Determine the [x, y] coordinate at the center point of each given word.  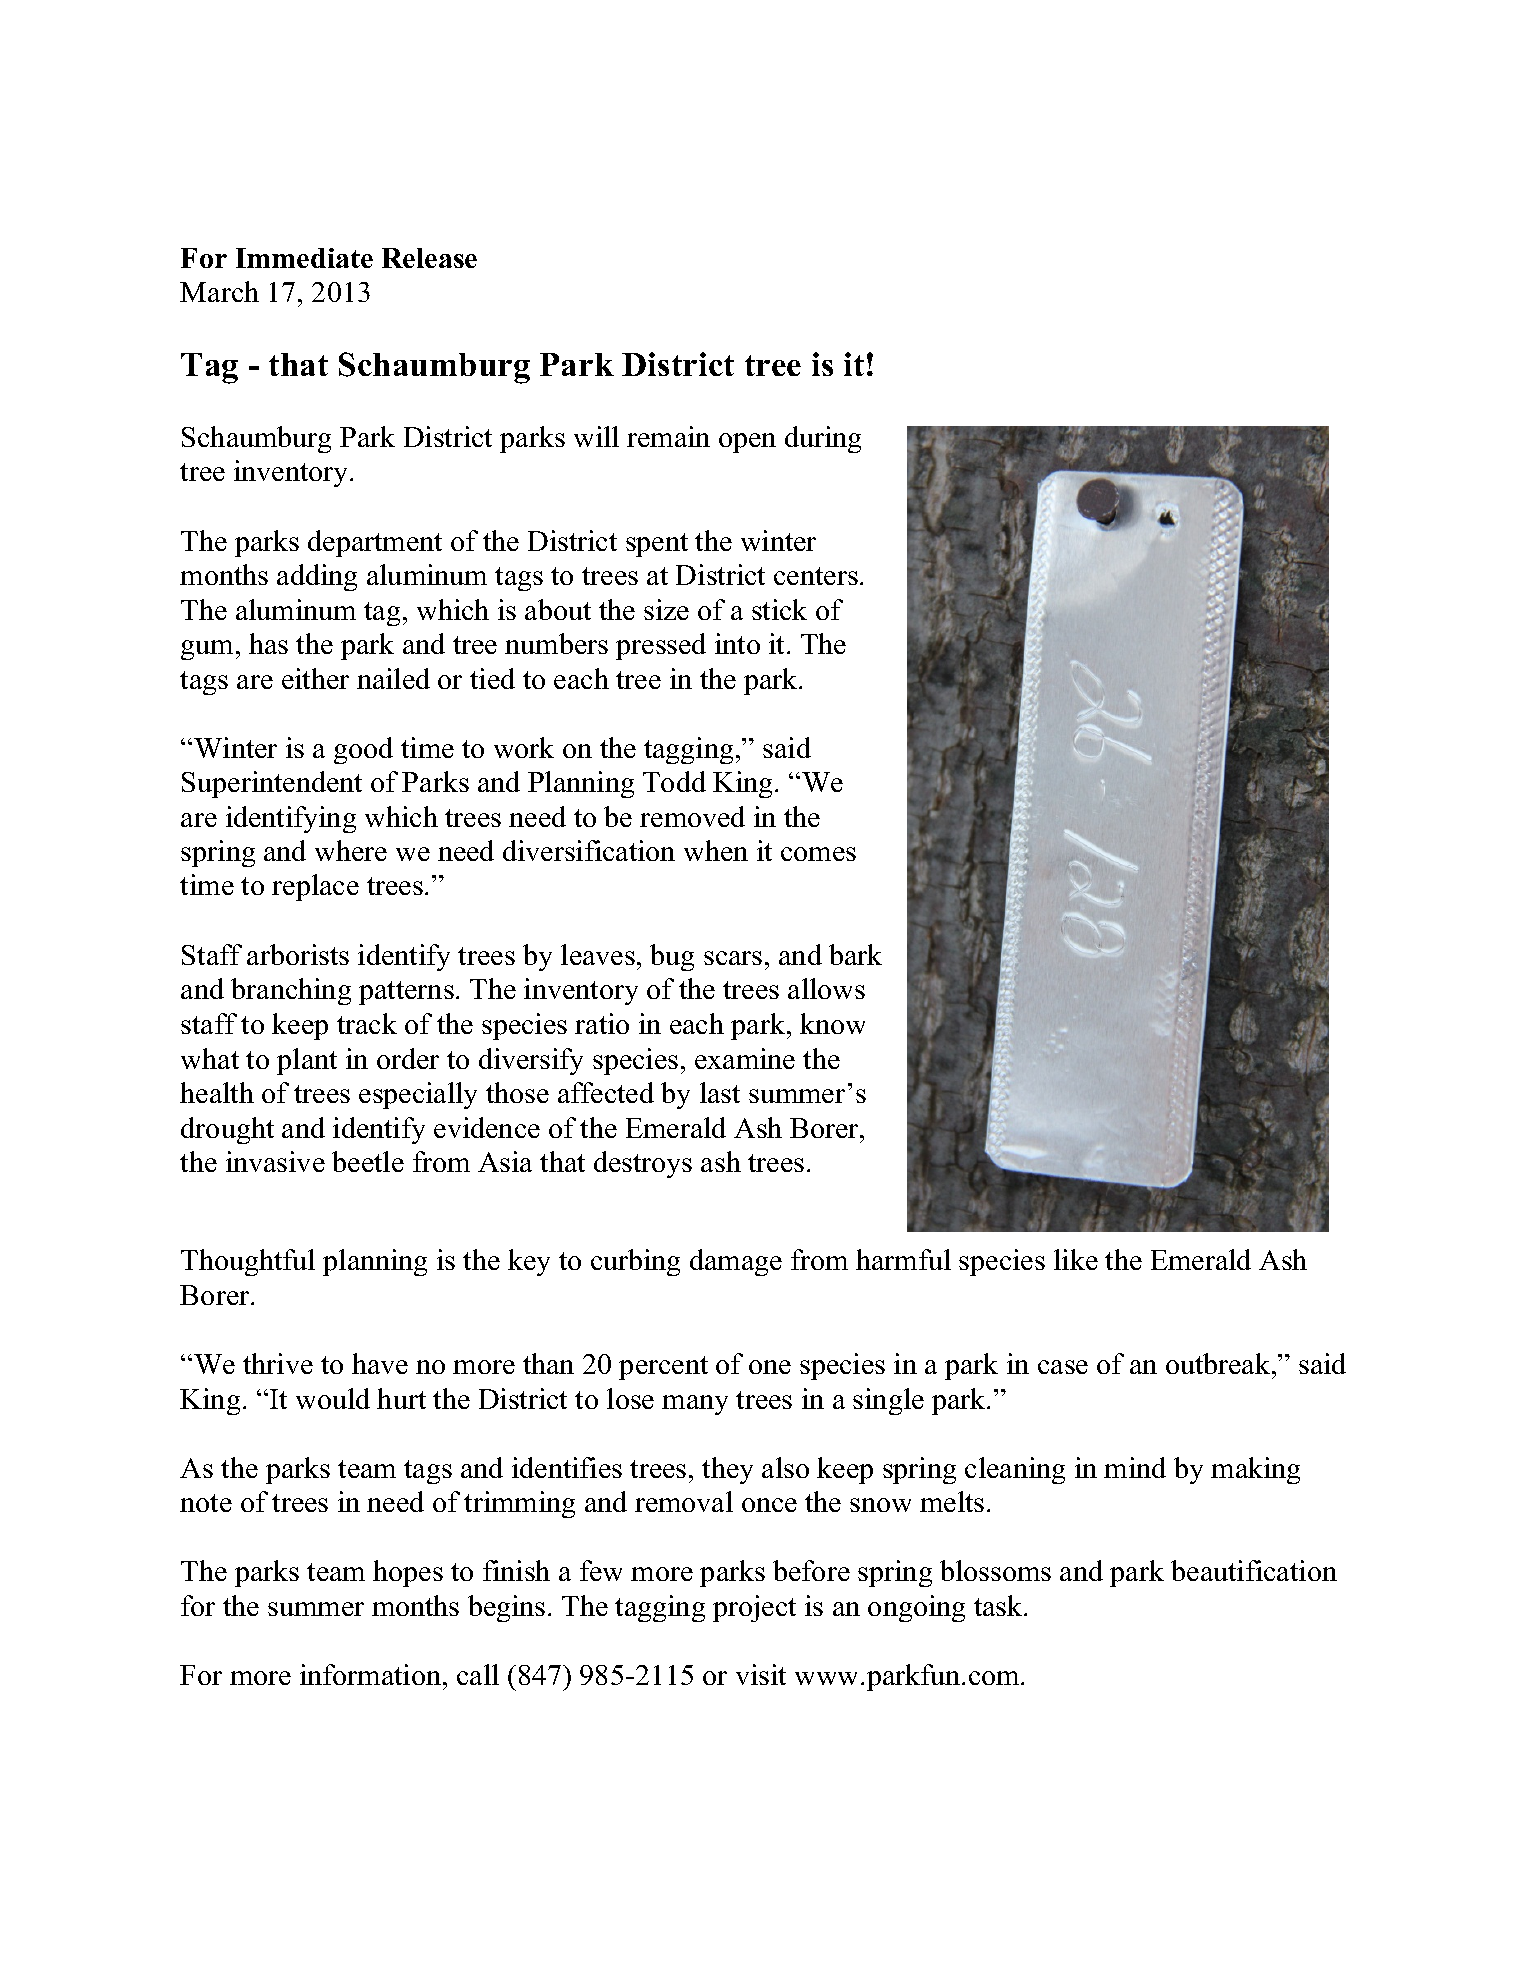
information [372, 1674]
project [754, 1608]
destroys [643, 1164]
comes [818, 854]
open [747, 443]
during [823, 439]
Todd [674, 781]
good [363, 750]
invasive [275, 1161]
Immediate [304, 258]
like [1076, 1259]
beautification [1254, 1570]
